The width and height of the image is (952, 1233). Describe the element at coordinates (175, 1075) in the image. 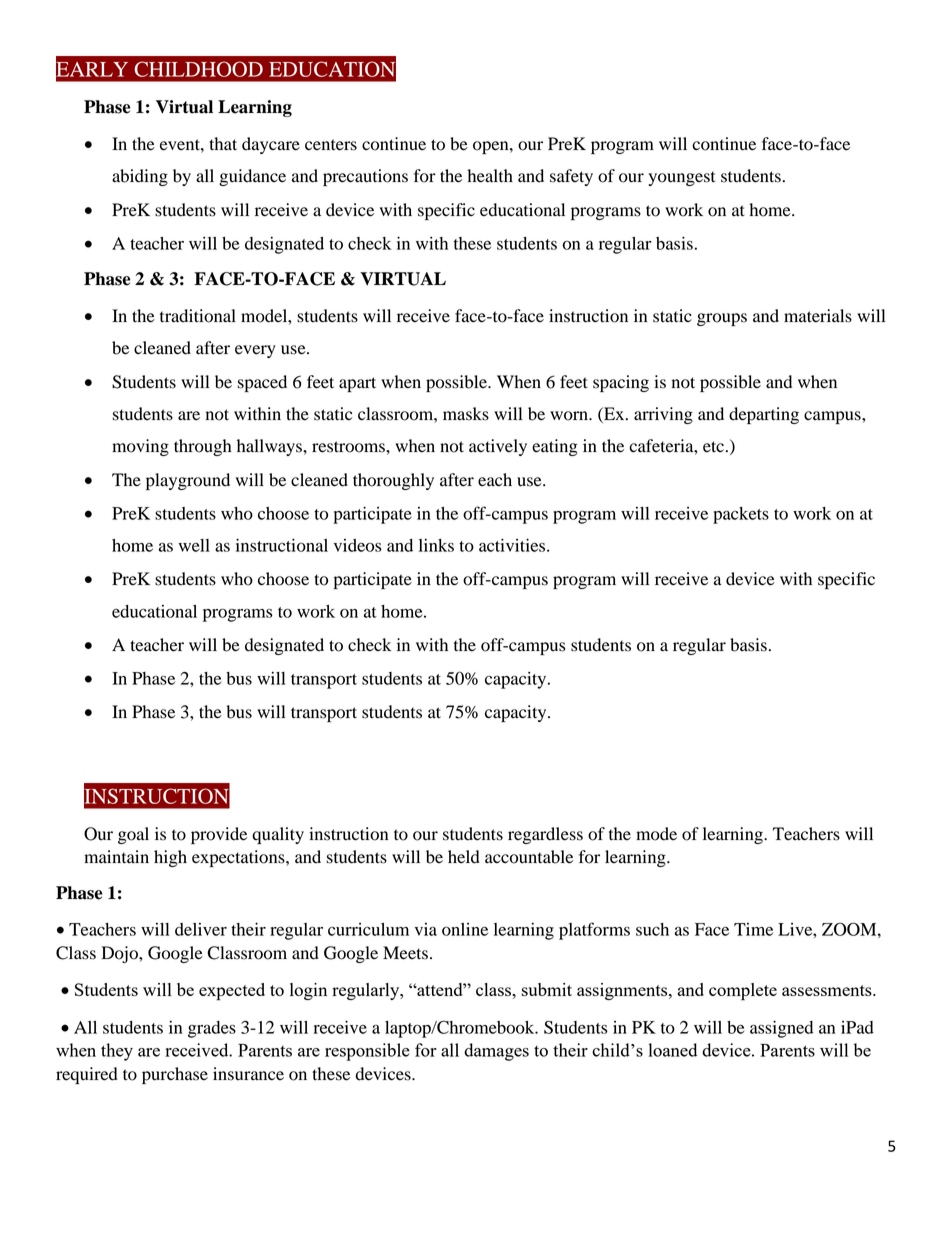

I see `purchase` at that location.
